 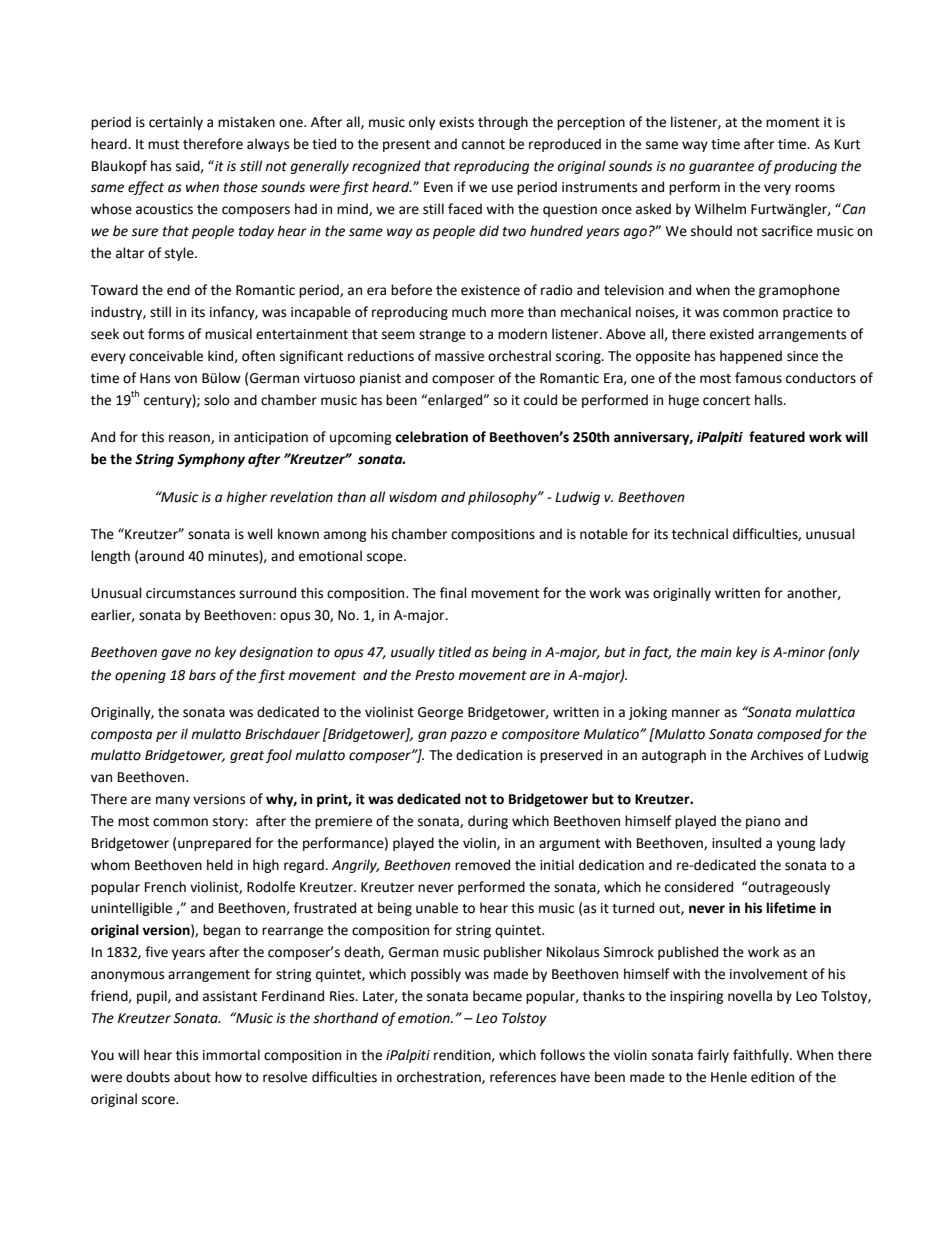 I want to click on faithfully, so click(x=762, y=1056).
